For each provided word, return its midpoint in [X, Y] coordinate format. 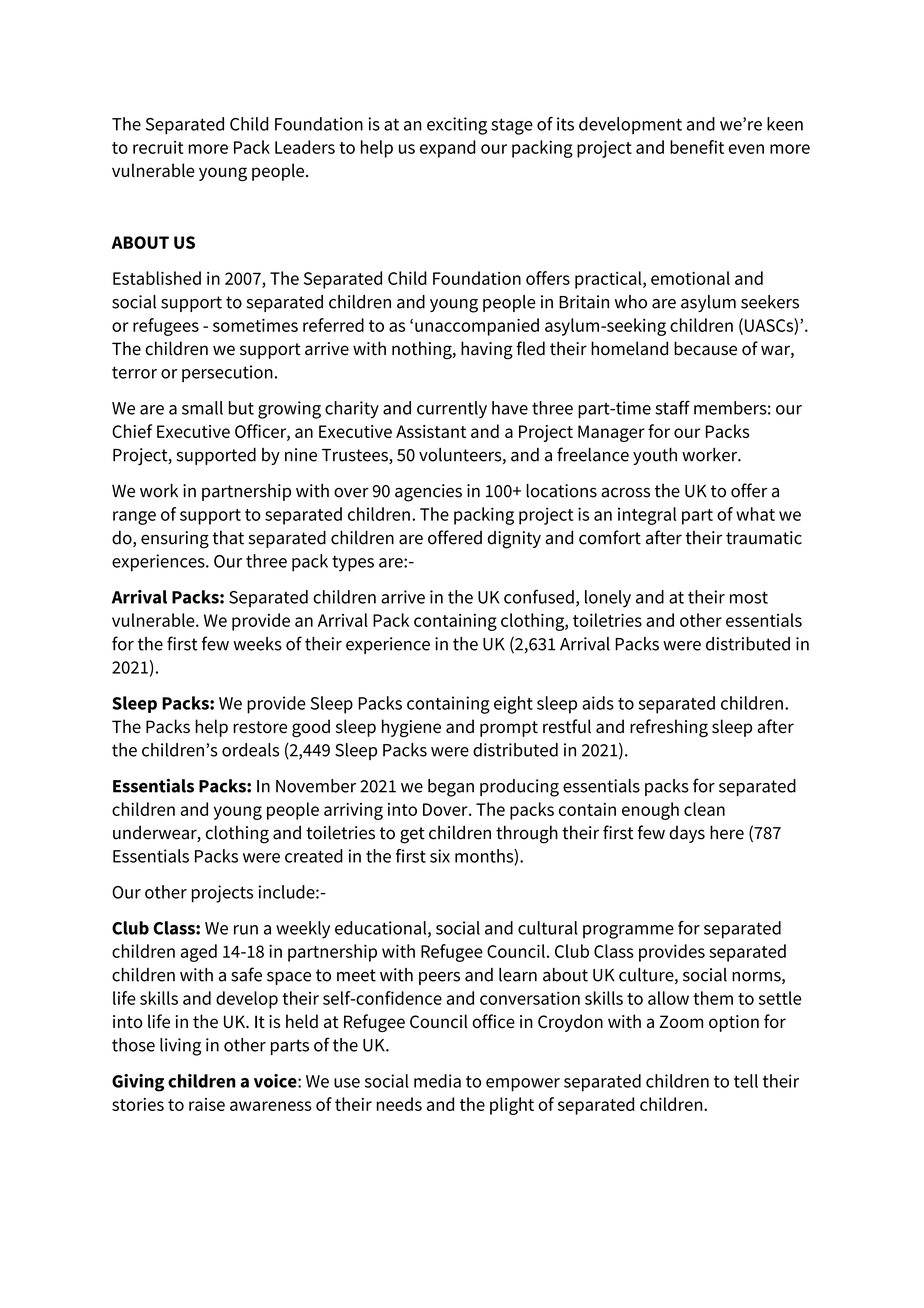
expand [448, 149]
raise [207, 1104]
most [749, 597]
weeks [257, 644]
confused [539, 597]
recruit [158, 147]
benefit [697, 147]
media [437, 1081]
